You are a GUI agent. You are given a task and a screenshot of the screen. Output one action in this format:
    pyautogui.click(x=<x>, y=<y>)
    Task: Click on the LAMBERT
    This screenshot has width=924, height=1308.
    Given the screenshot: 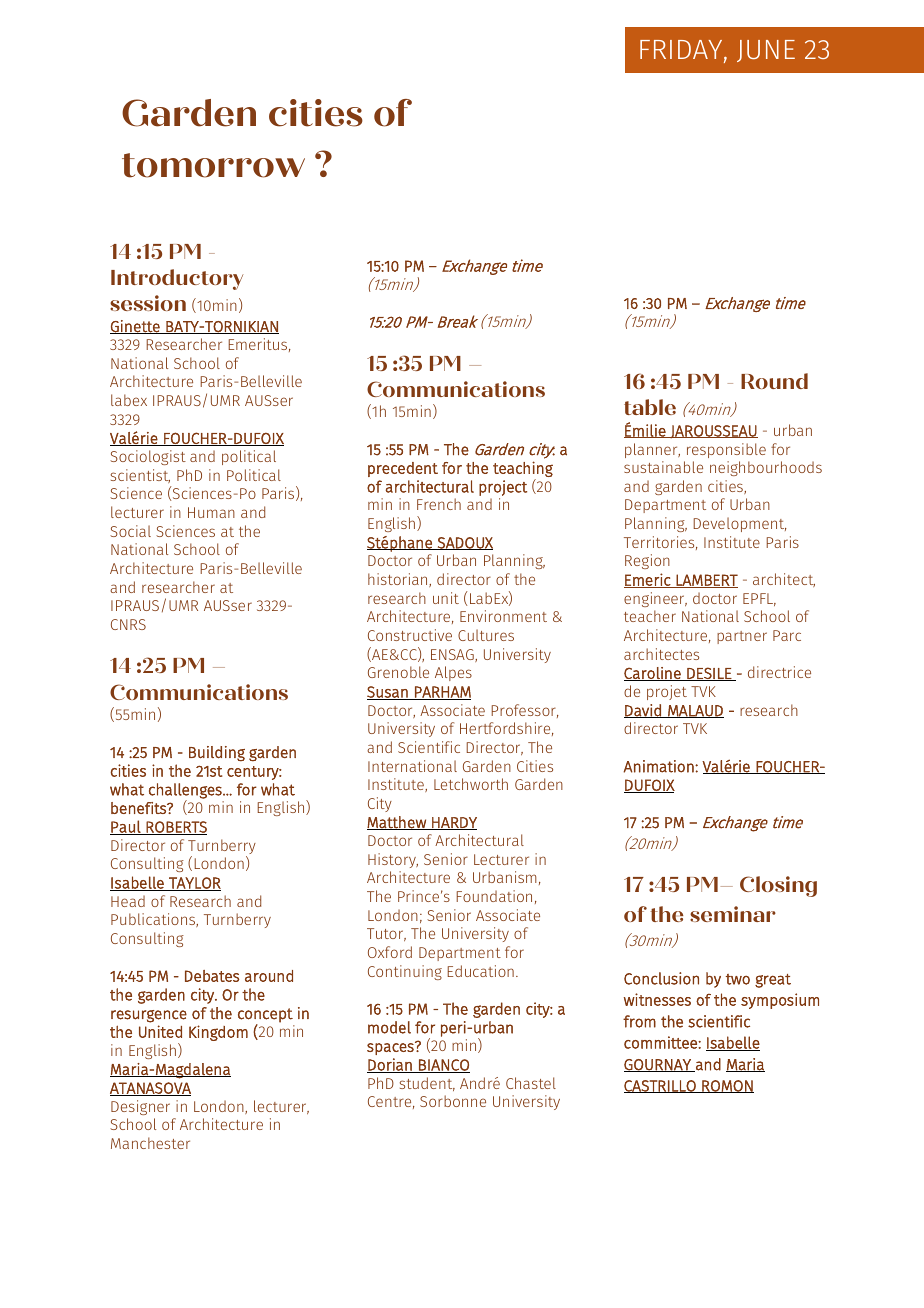 What is the action you would take?
    pyautogui.click(x=706, y=581)
